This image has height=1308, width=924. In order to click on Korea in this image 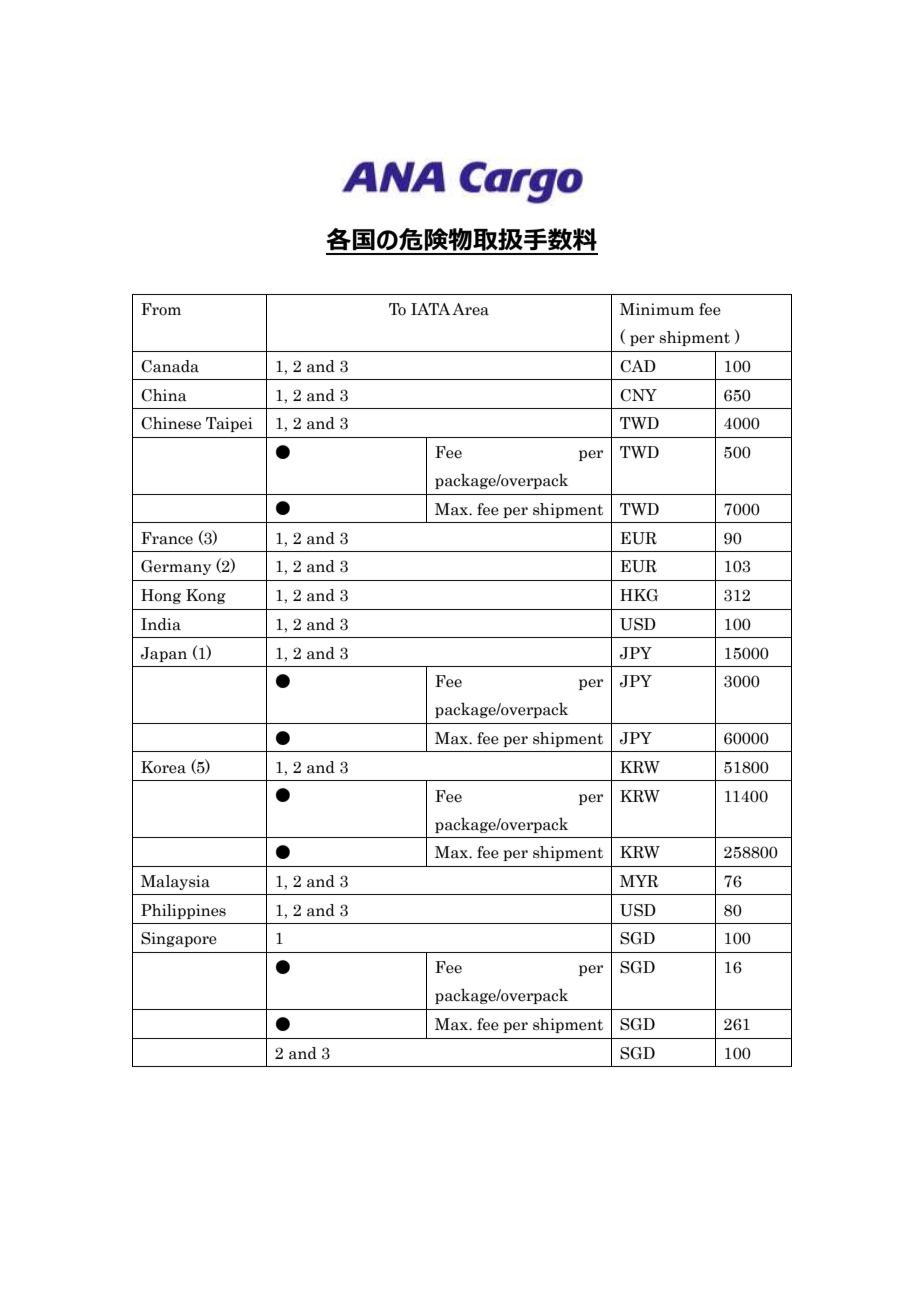, I will do `click(163, 767)`.
